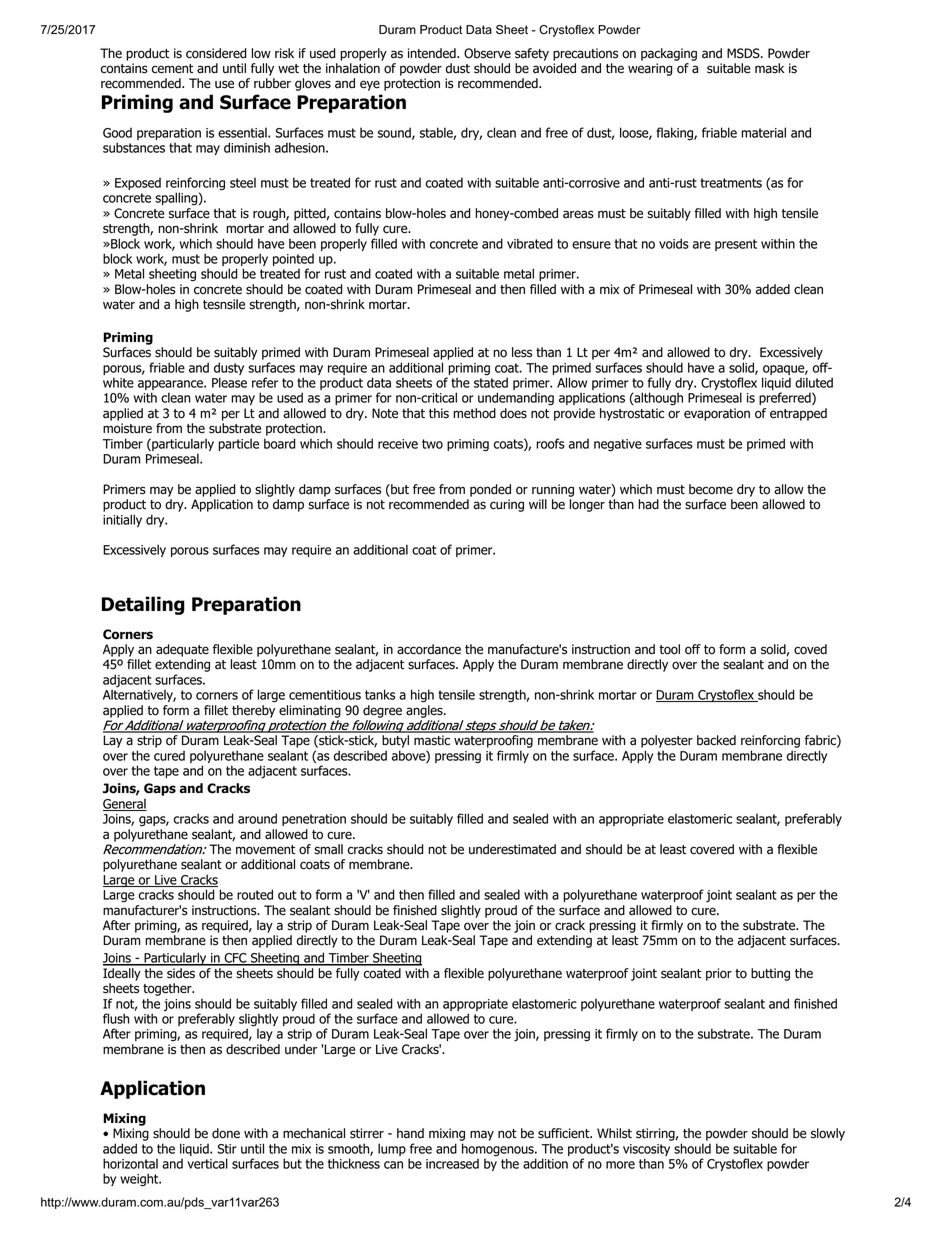 The image size is (952, 1233). Describe the element at coordinates (216, 53) in the image. I see `considered` at that location.
